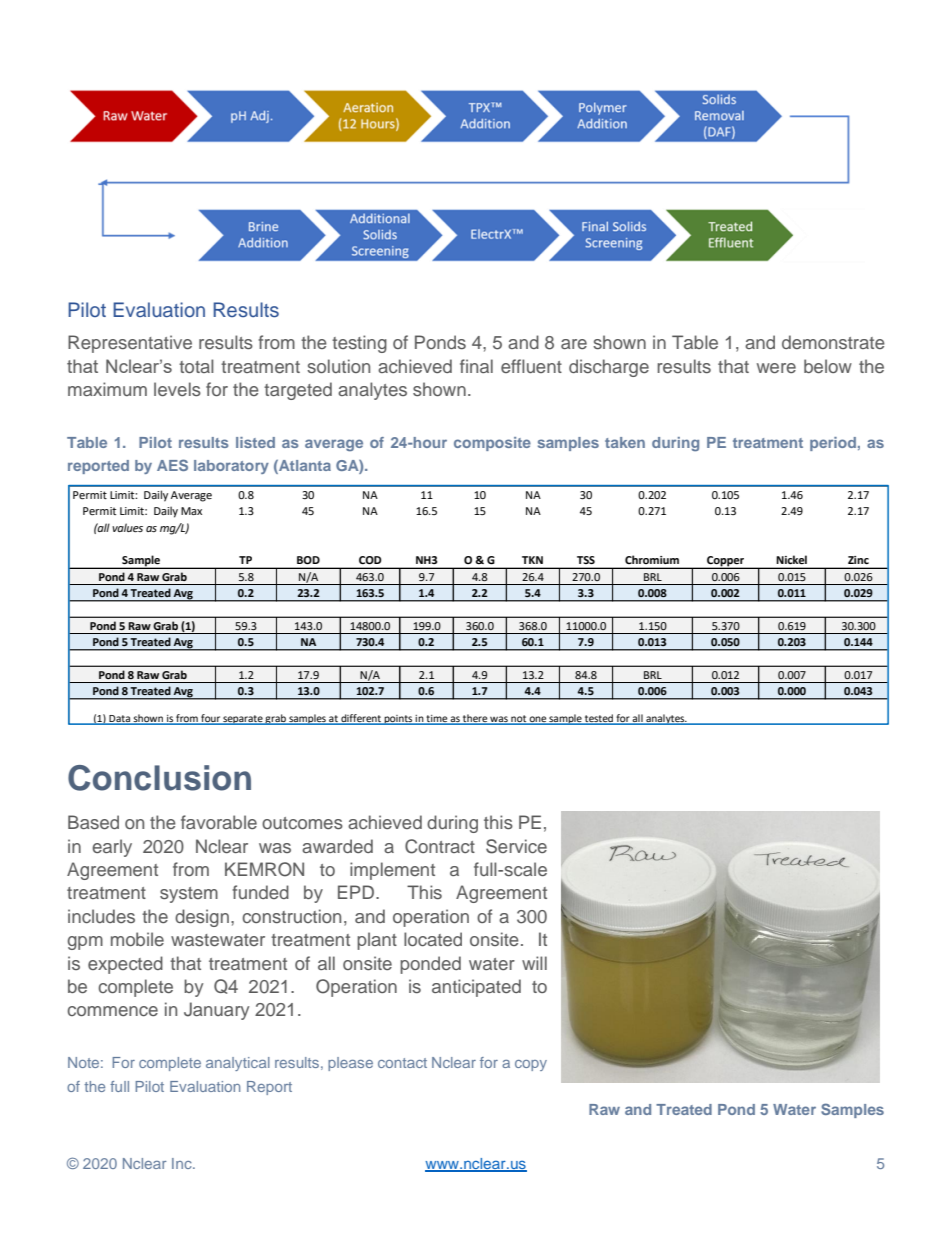  Describe the element at coordinates (196, 366) in the document. I see `total` at that location.
